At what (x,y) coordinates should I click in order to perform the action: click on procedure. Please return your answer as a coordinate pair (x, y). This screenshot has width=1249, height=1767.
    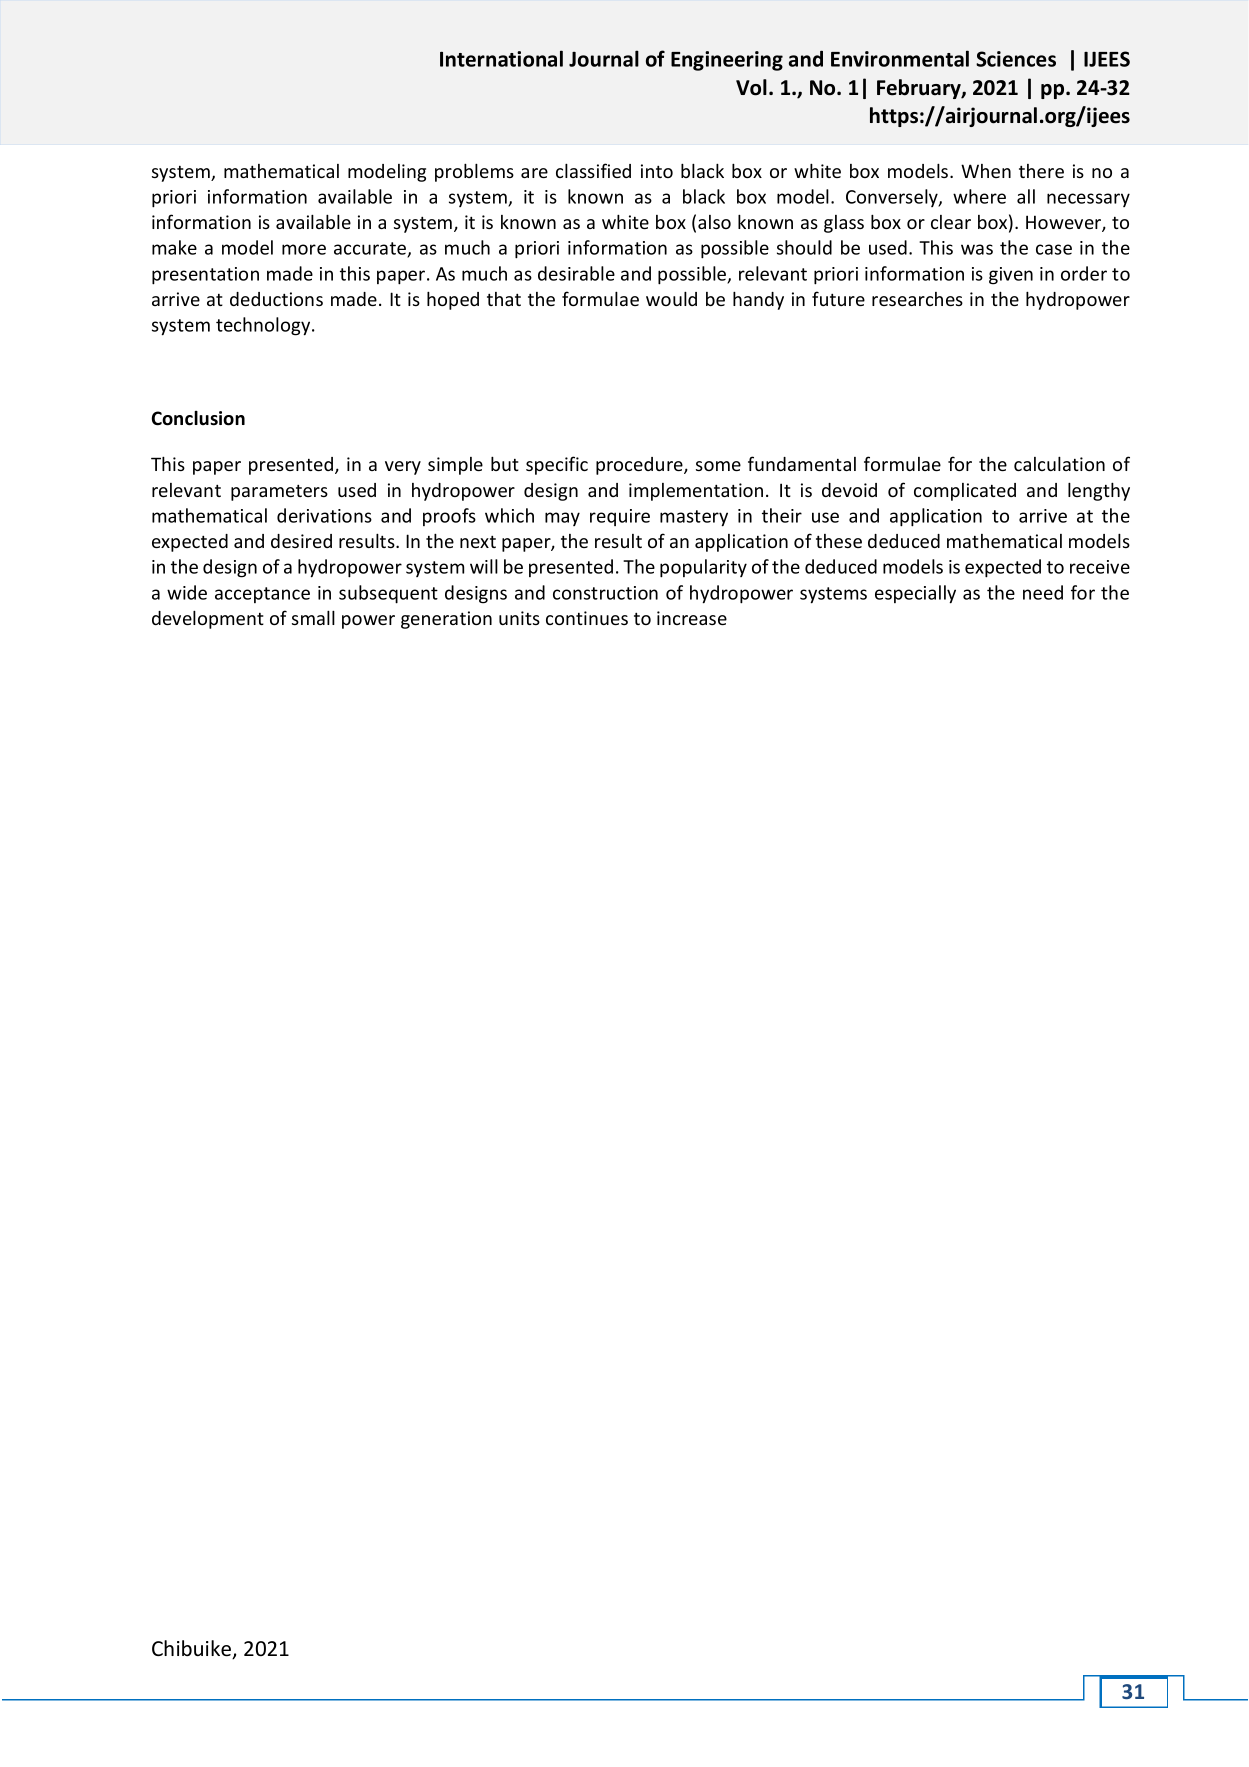
    Looking at the image, I should click on (640, 466).
